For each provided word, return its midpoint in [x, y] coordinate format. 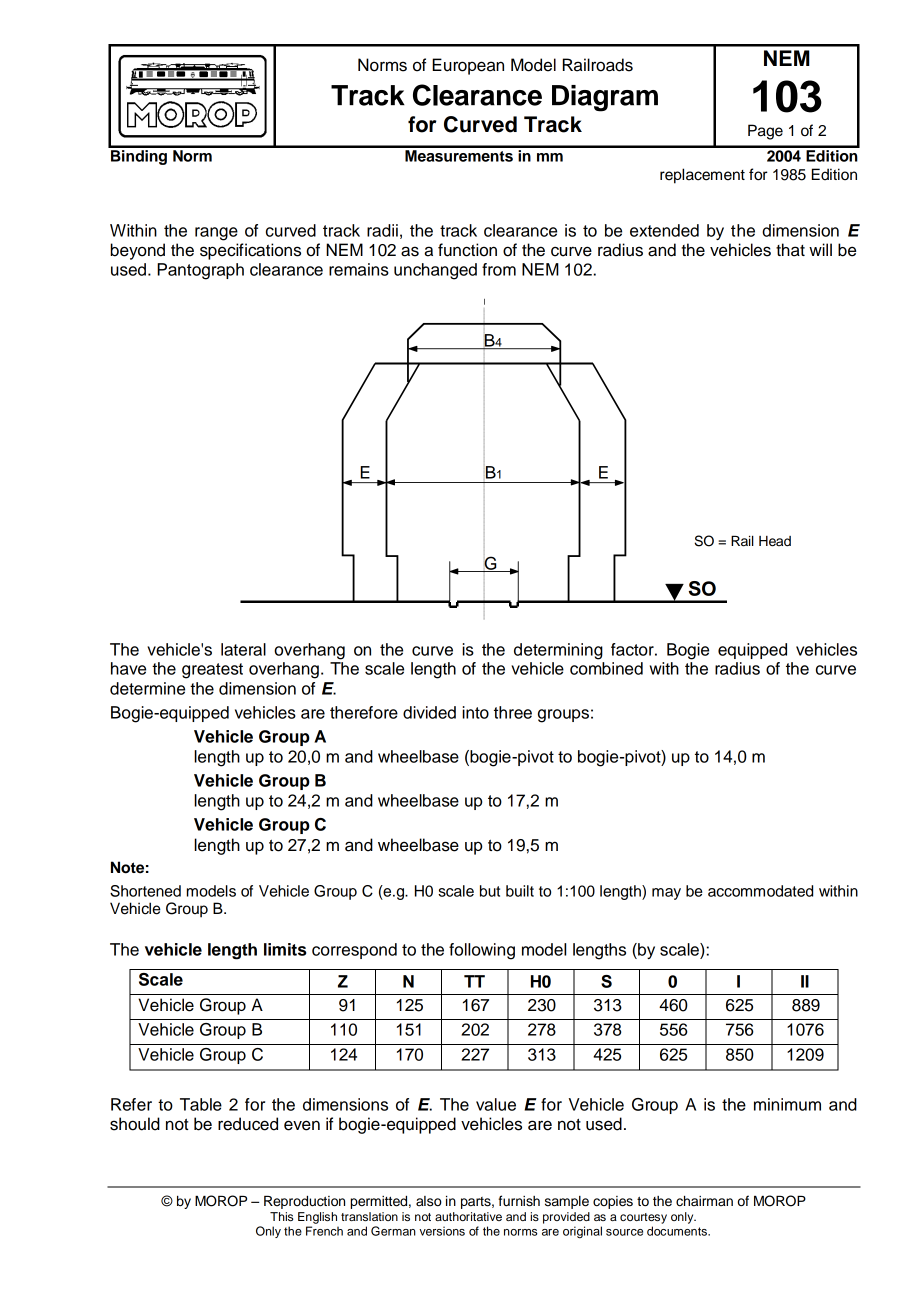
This [281, 1216]
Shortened [145, 891]
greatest [212, 671]
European [468, 66]
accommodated [760, 891]
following [482, 951]
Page [765, 132]
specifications [250, 251]
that [790, 250]
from [499, 269]
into [475, 712]
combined [606, 668]
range [216, 234]
